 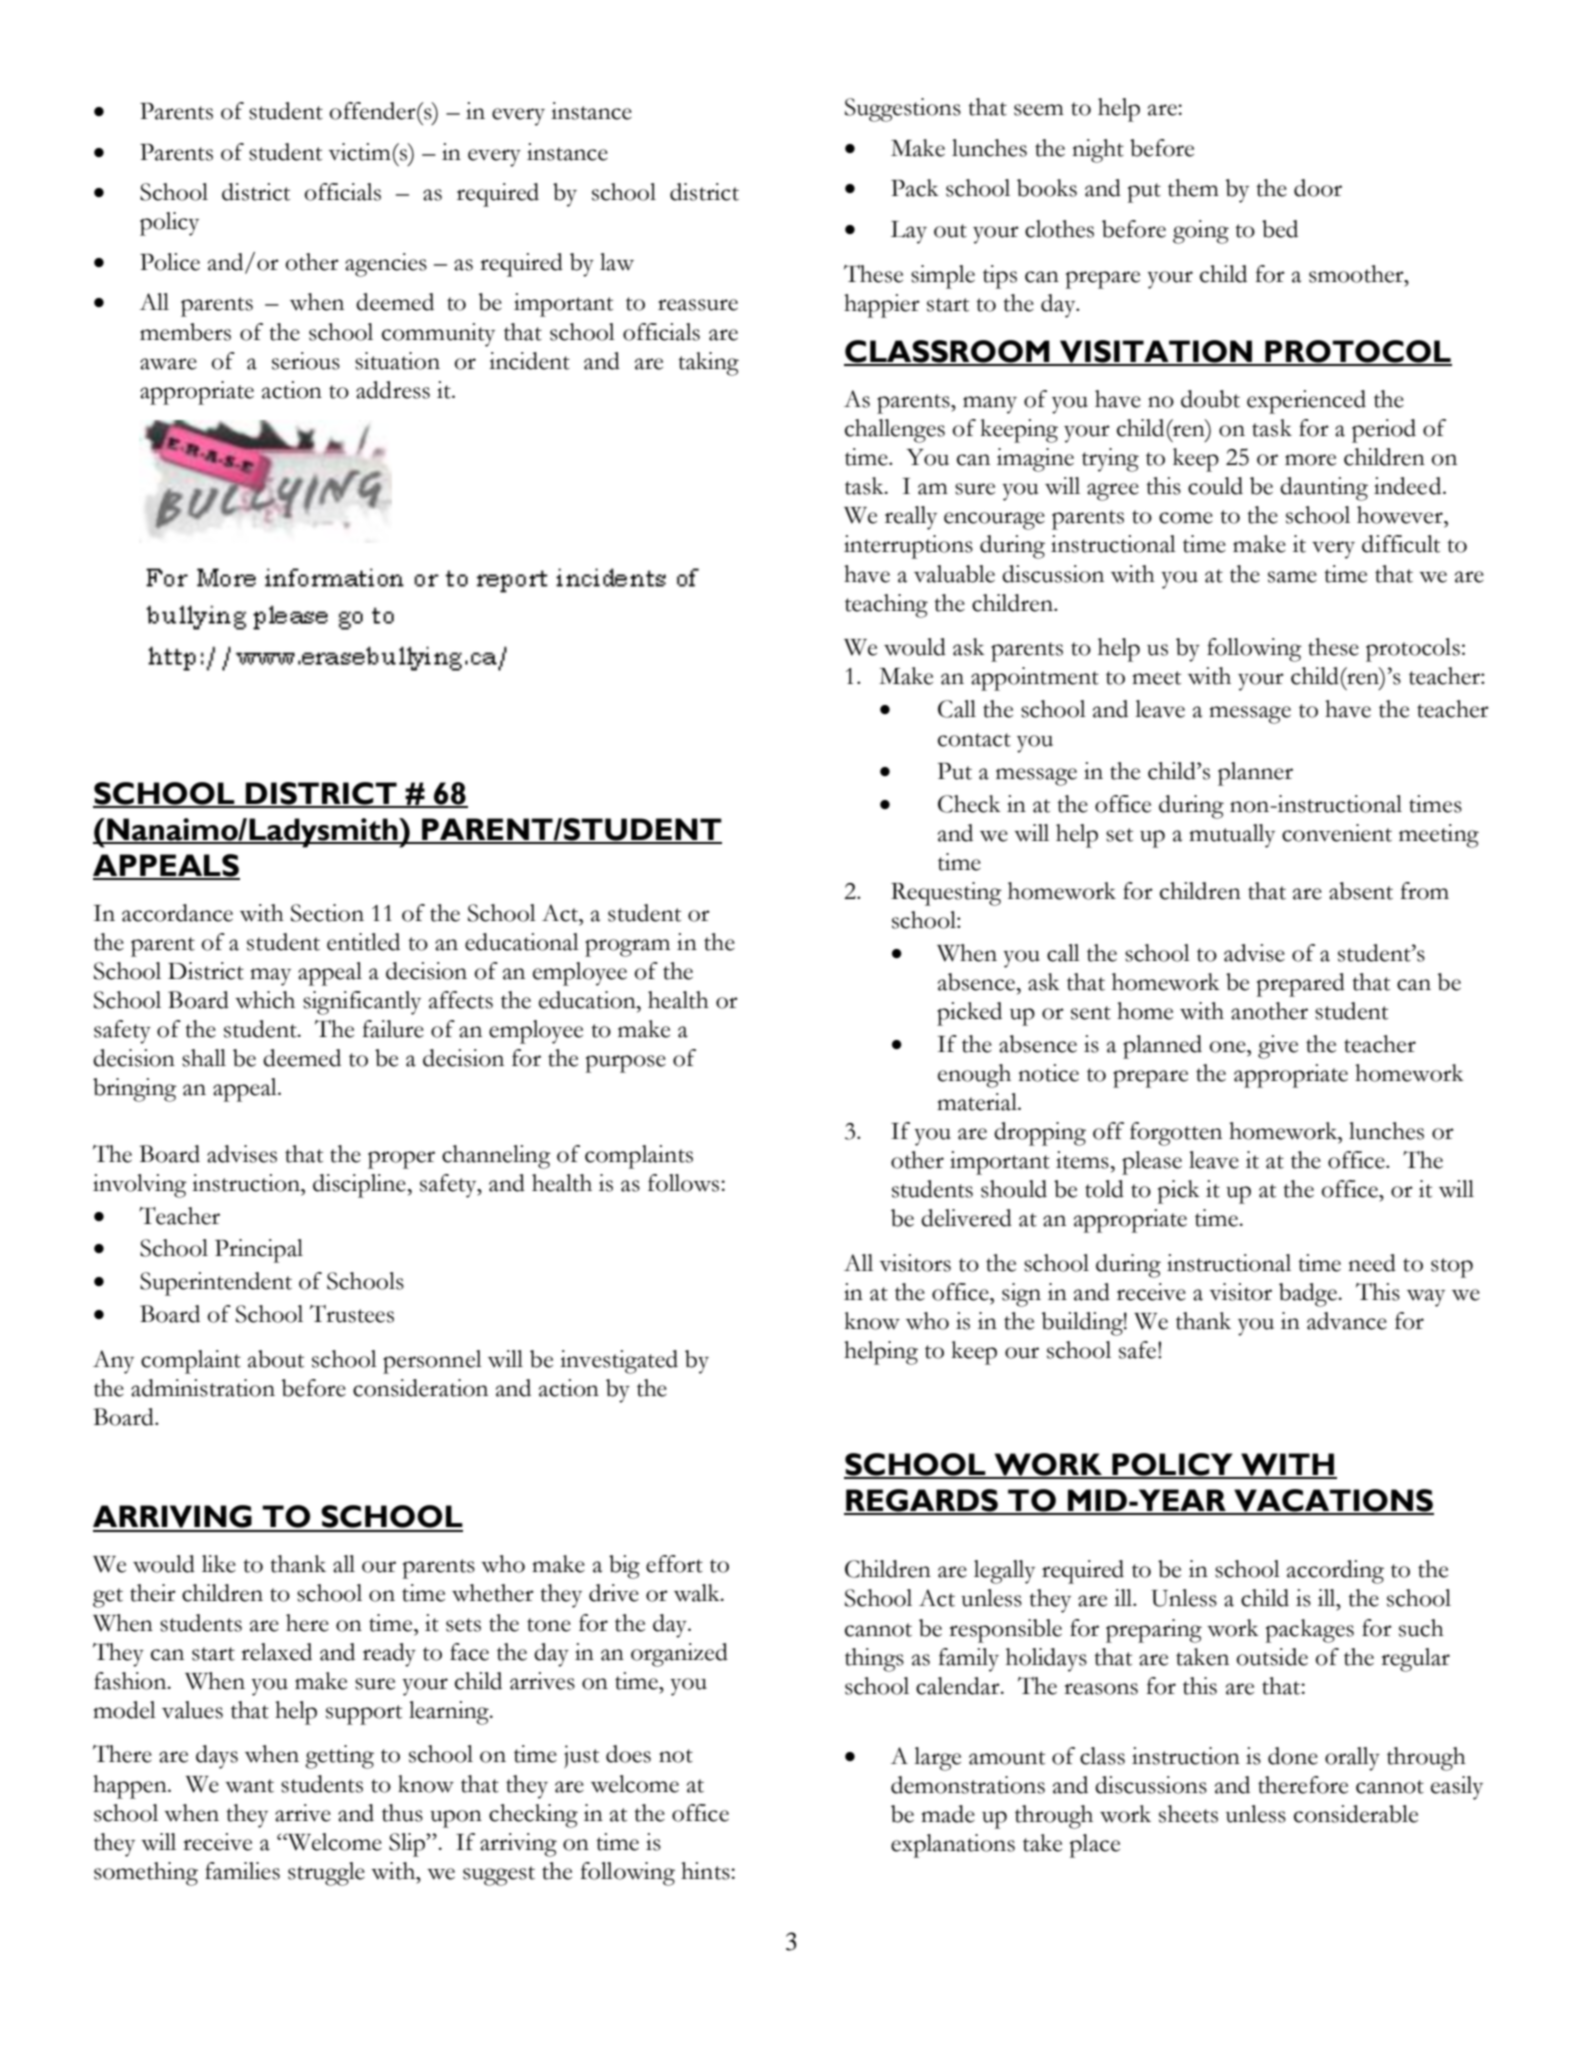 I want to click on Section, so click(x=327, y=913).
